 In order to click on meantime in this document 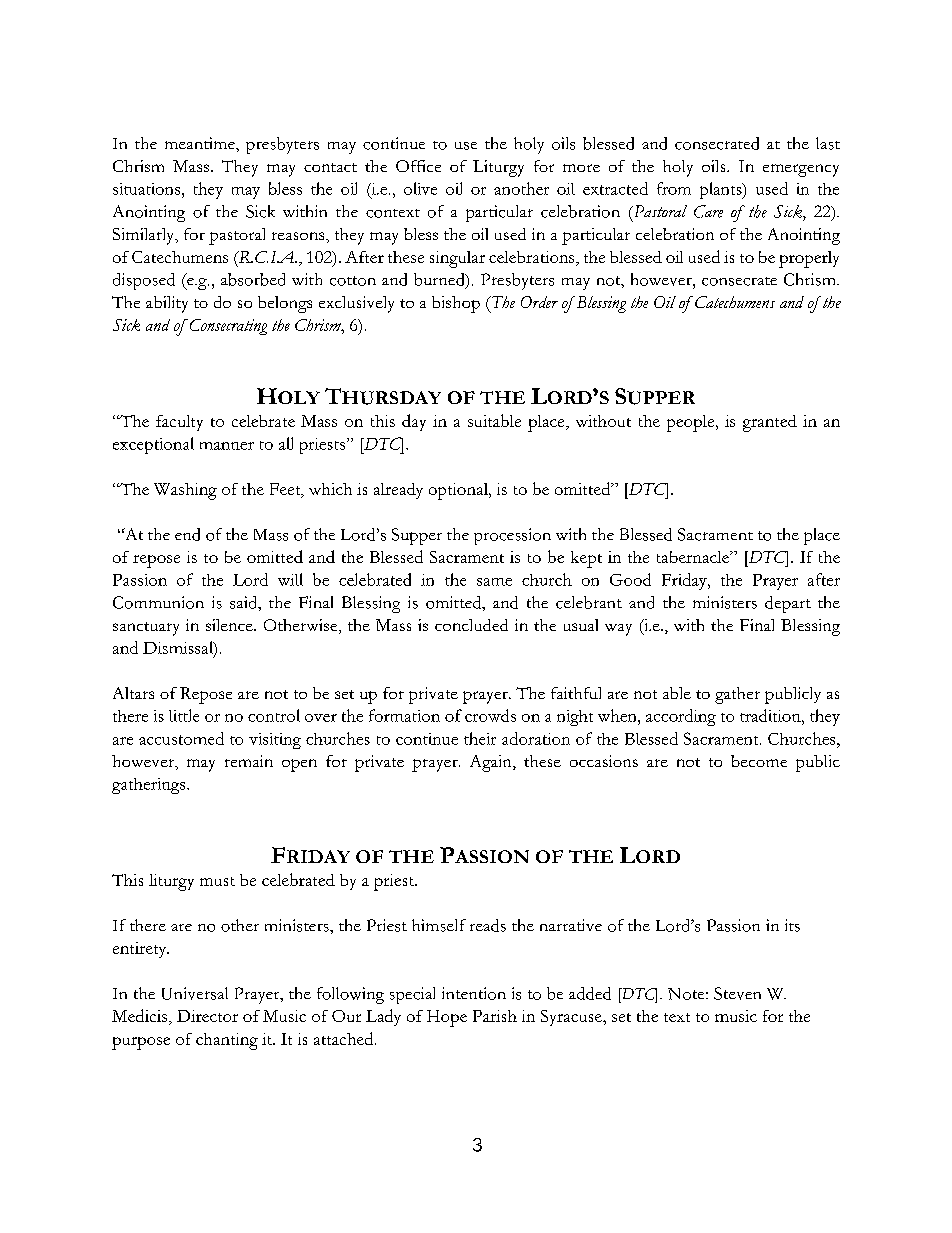, I will do `click(201, 143)`.
